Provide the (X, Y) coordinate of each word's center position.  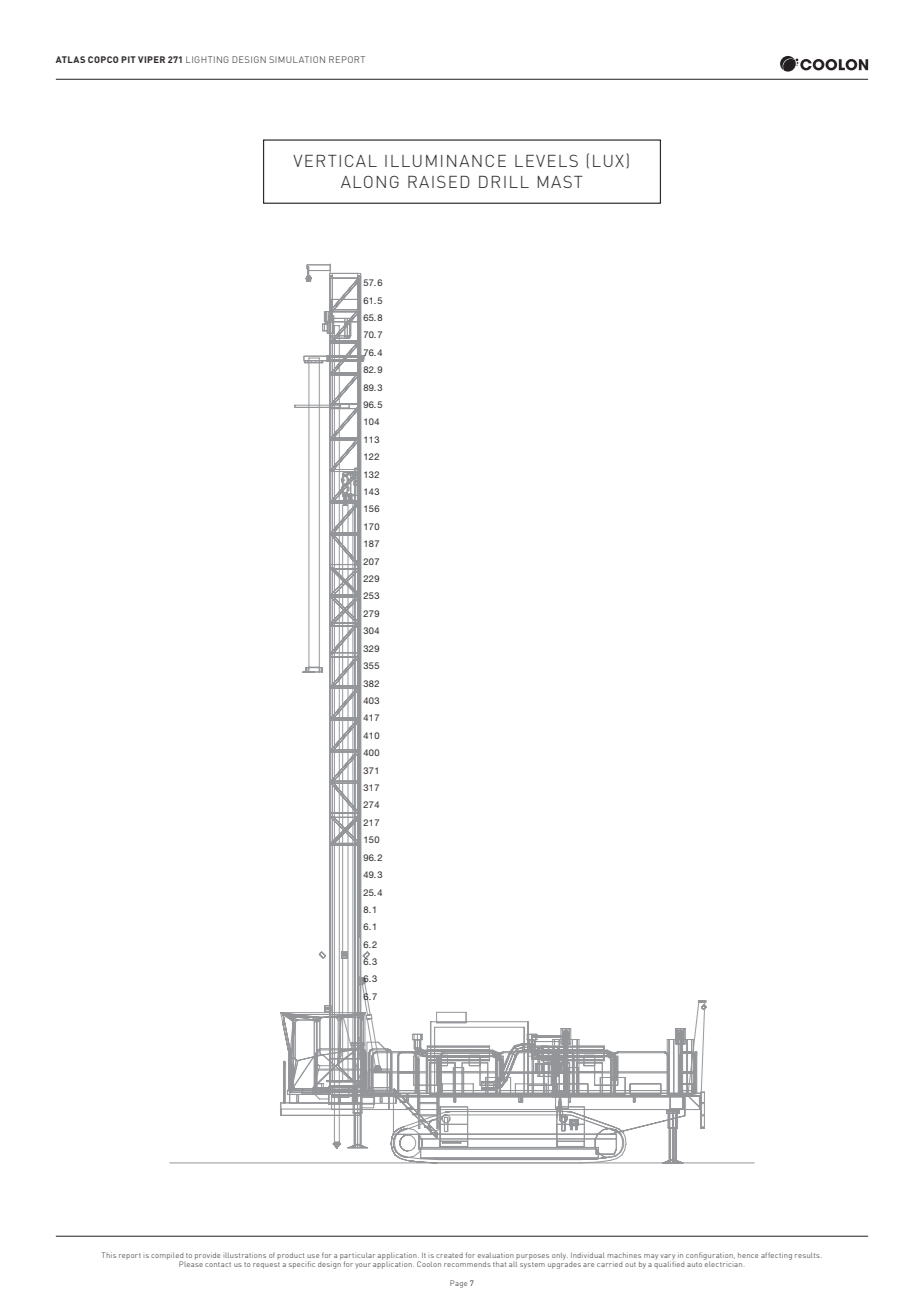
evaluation (496, 1255)
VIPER (151, 59)
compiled (167, 1257)
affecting (776, 1256)
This (109, 1255)
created (449, 1255)
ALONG (370, 181)
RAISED (439, 181)
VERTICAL (335, 160)
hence (748, 1255)
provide (207, 1256)
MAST (560, 181)
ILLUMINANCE (445, 161)
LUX (610, 160)
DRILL (504, 182)
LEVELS (546, 160)
